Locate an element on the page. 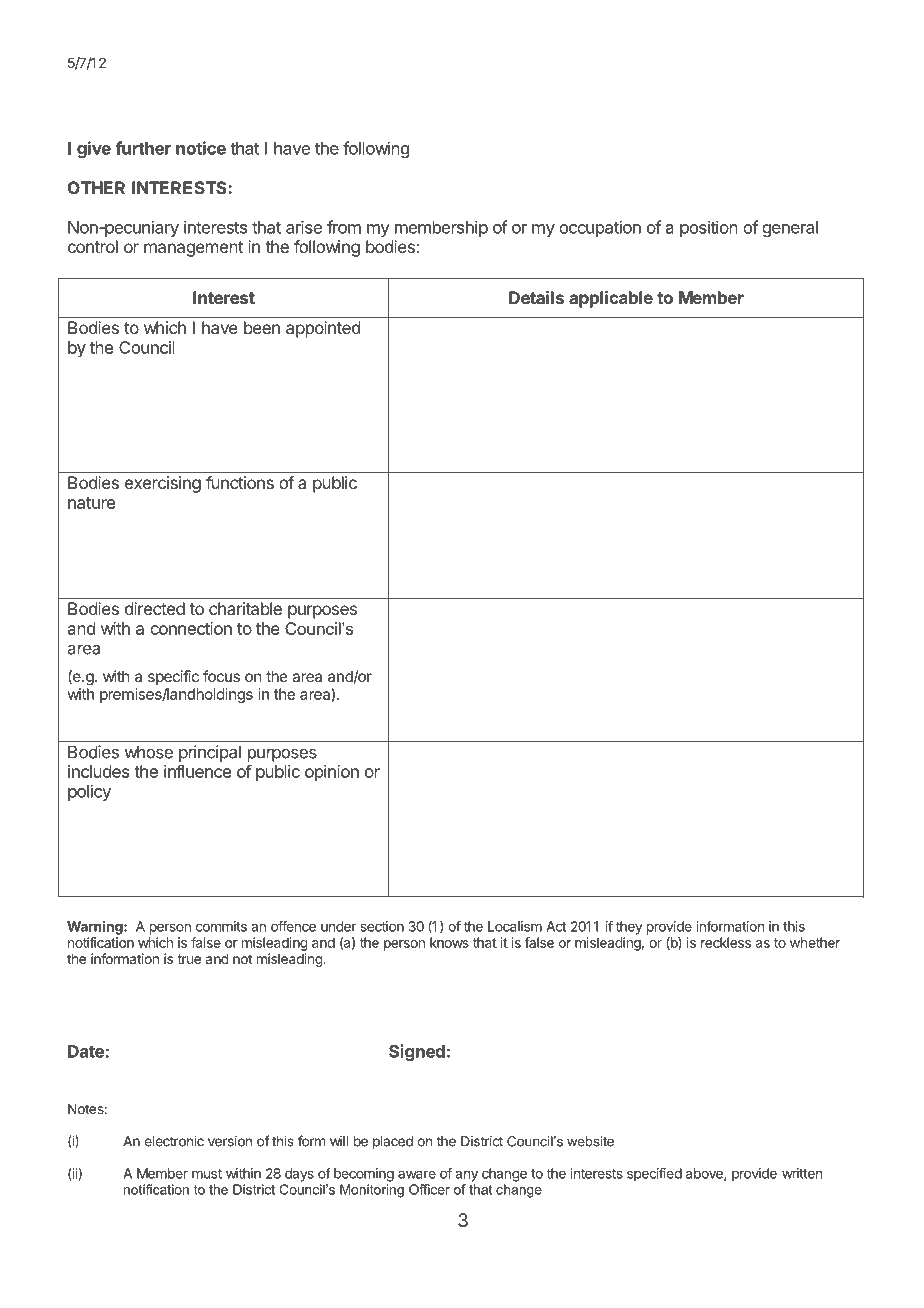 The image size is (924, 1308). exercising is located at coordinates (163, 484).
